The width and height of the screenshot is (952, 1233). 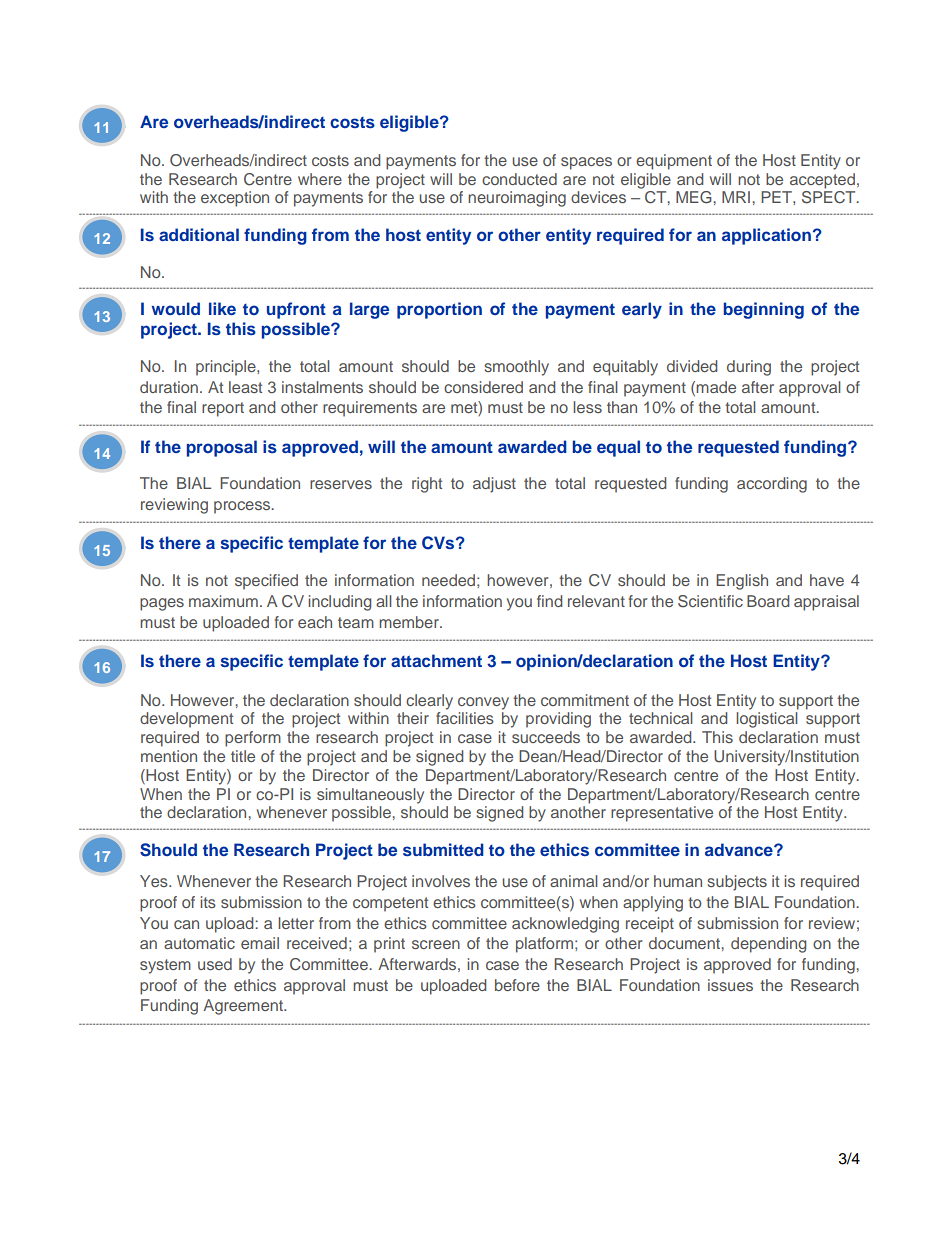 What do you see at coordinates (519, 179) in the screenshot?
I see `conducted` at bounding box center [519, 179].
